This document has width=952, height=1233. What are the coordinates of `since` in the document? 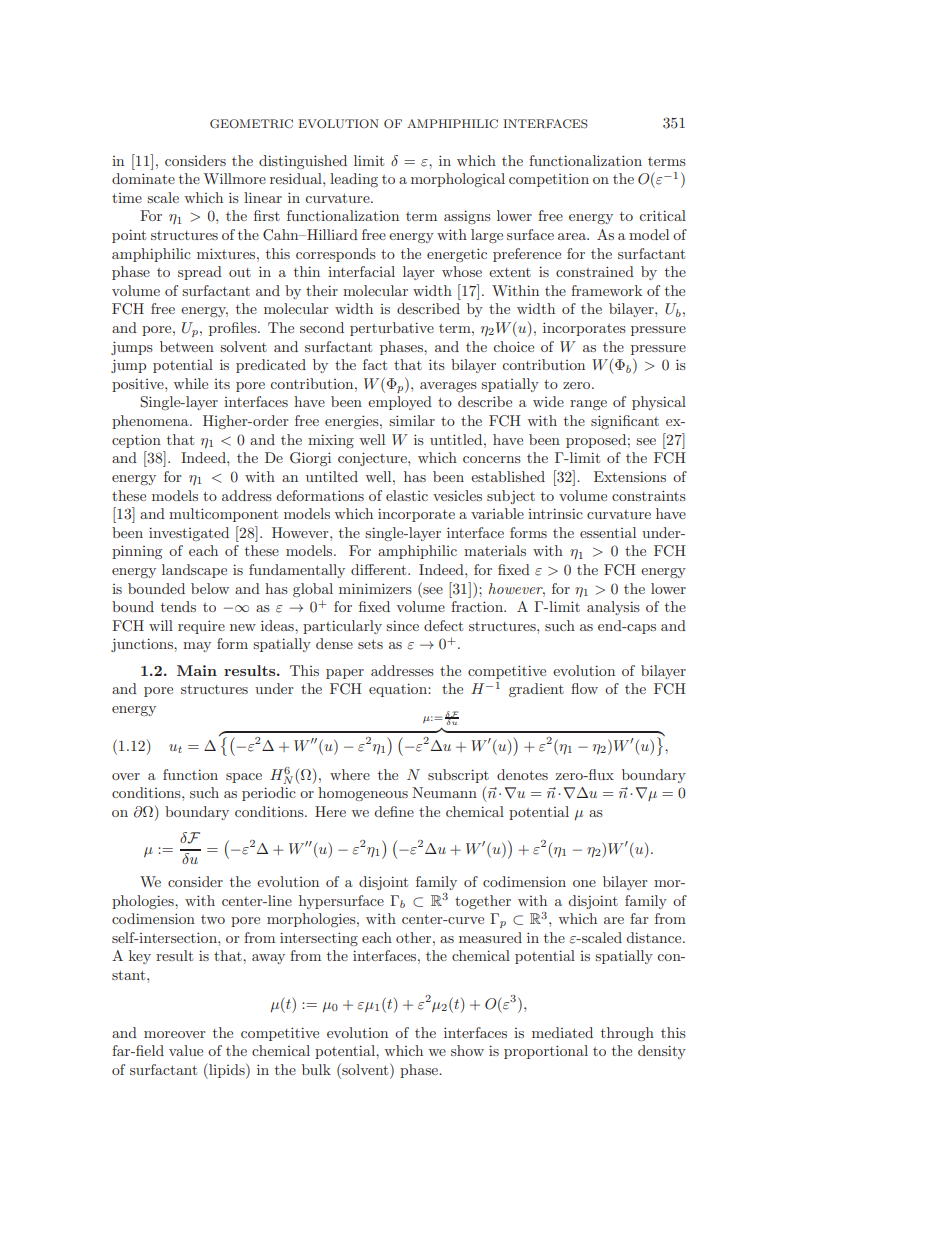 It's located at (402, 625).
